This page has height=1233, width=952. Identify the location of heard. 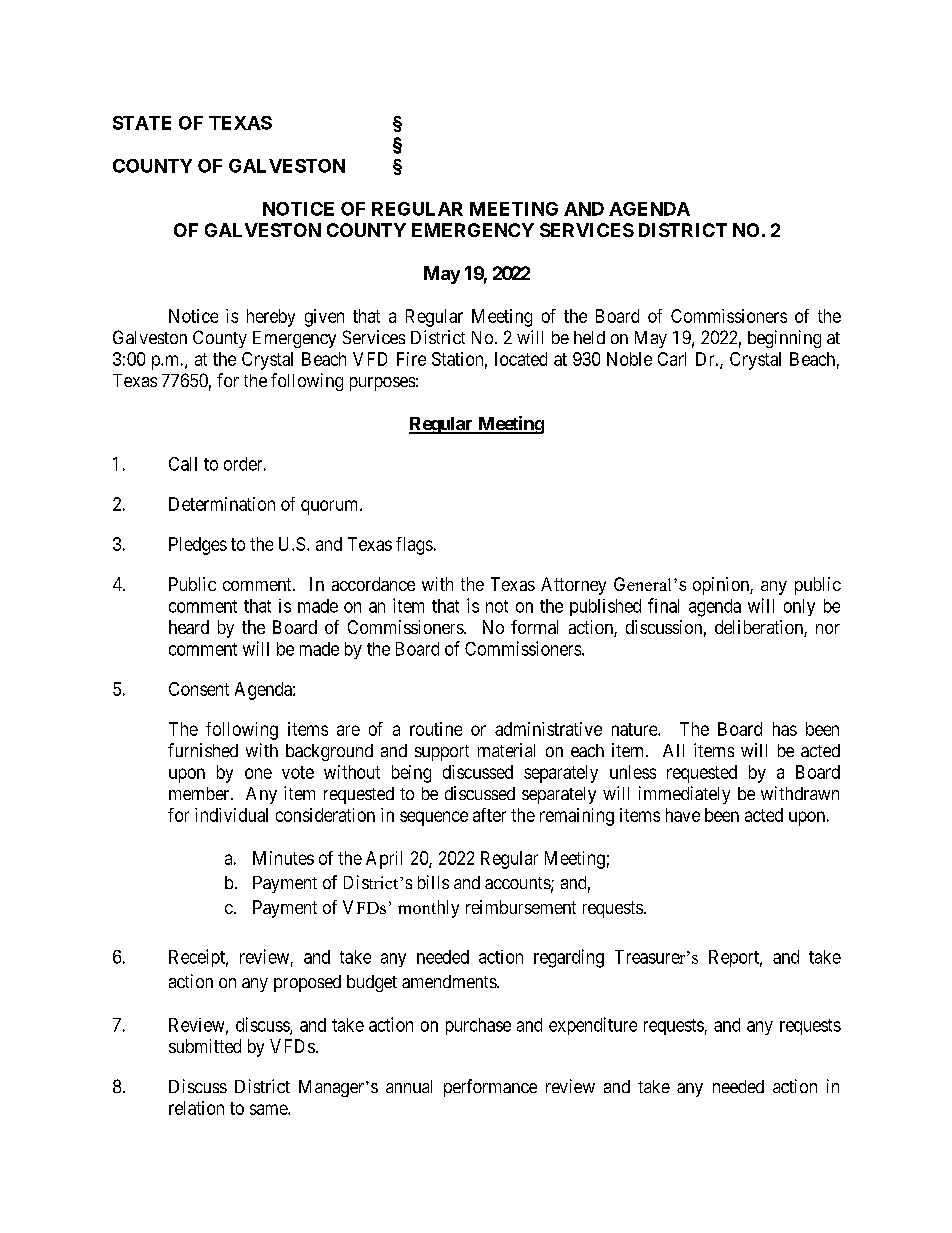
(189, 627).
